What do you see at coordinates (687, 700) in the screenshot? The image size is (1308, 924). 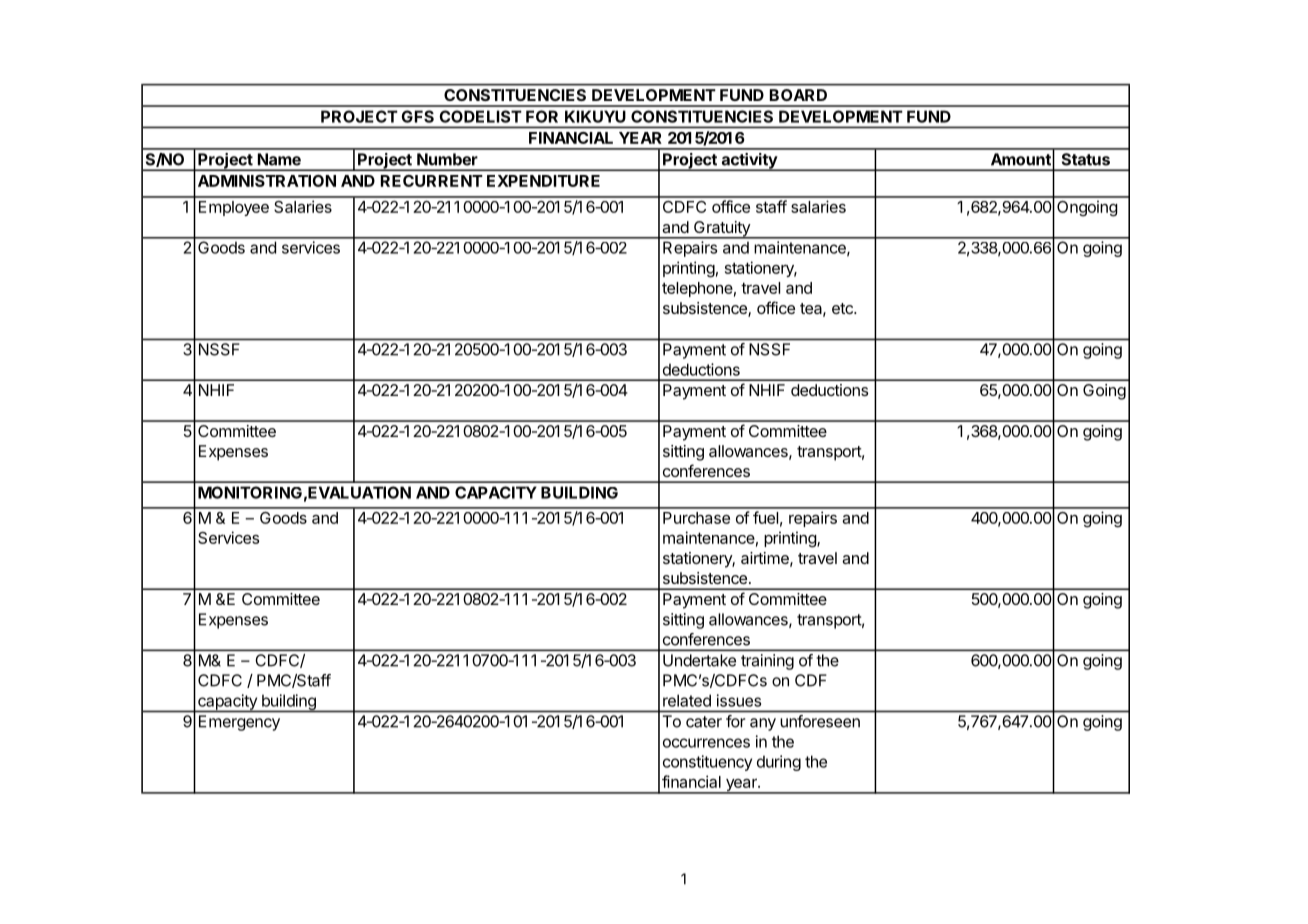 I see `related` at bounding box center [687, 700].
